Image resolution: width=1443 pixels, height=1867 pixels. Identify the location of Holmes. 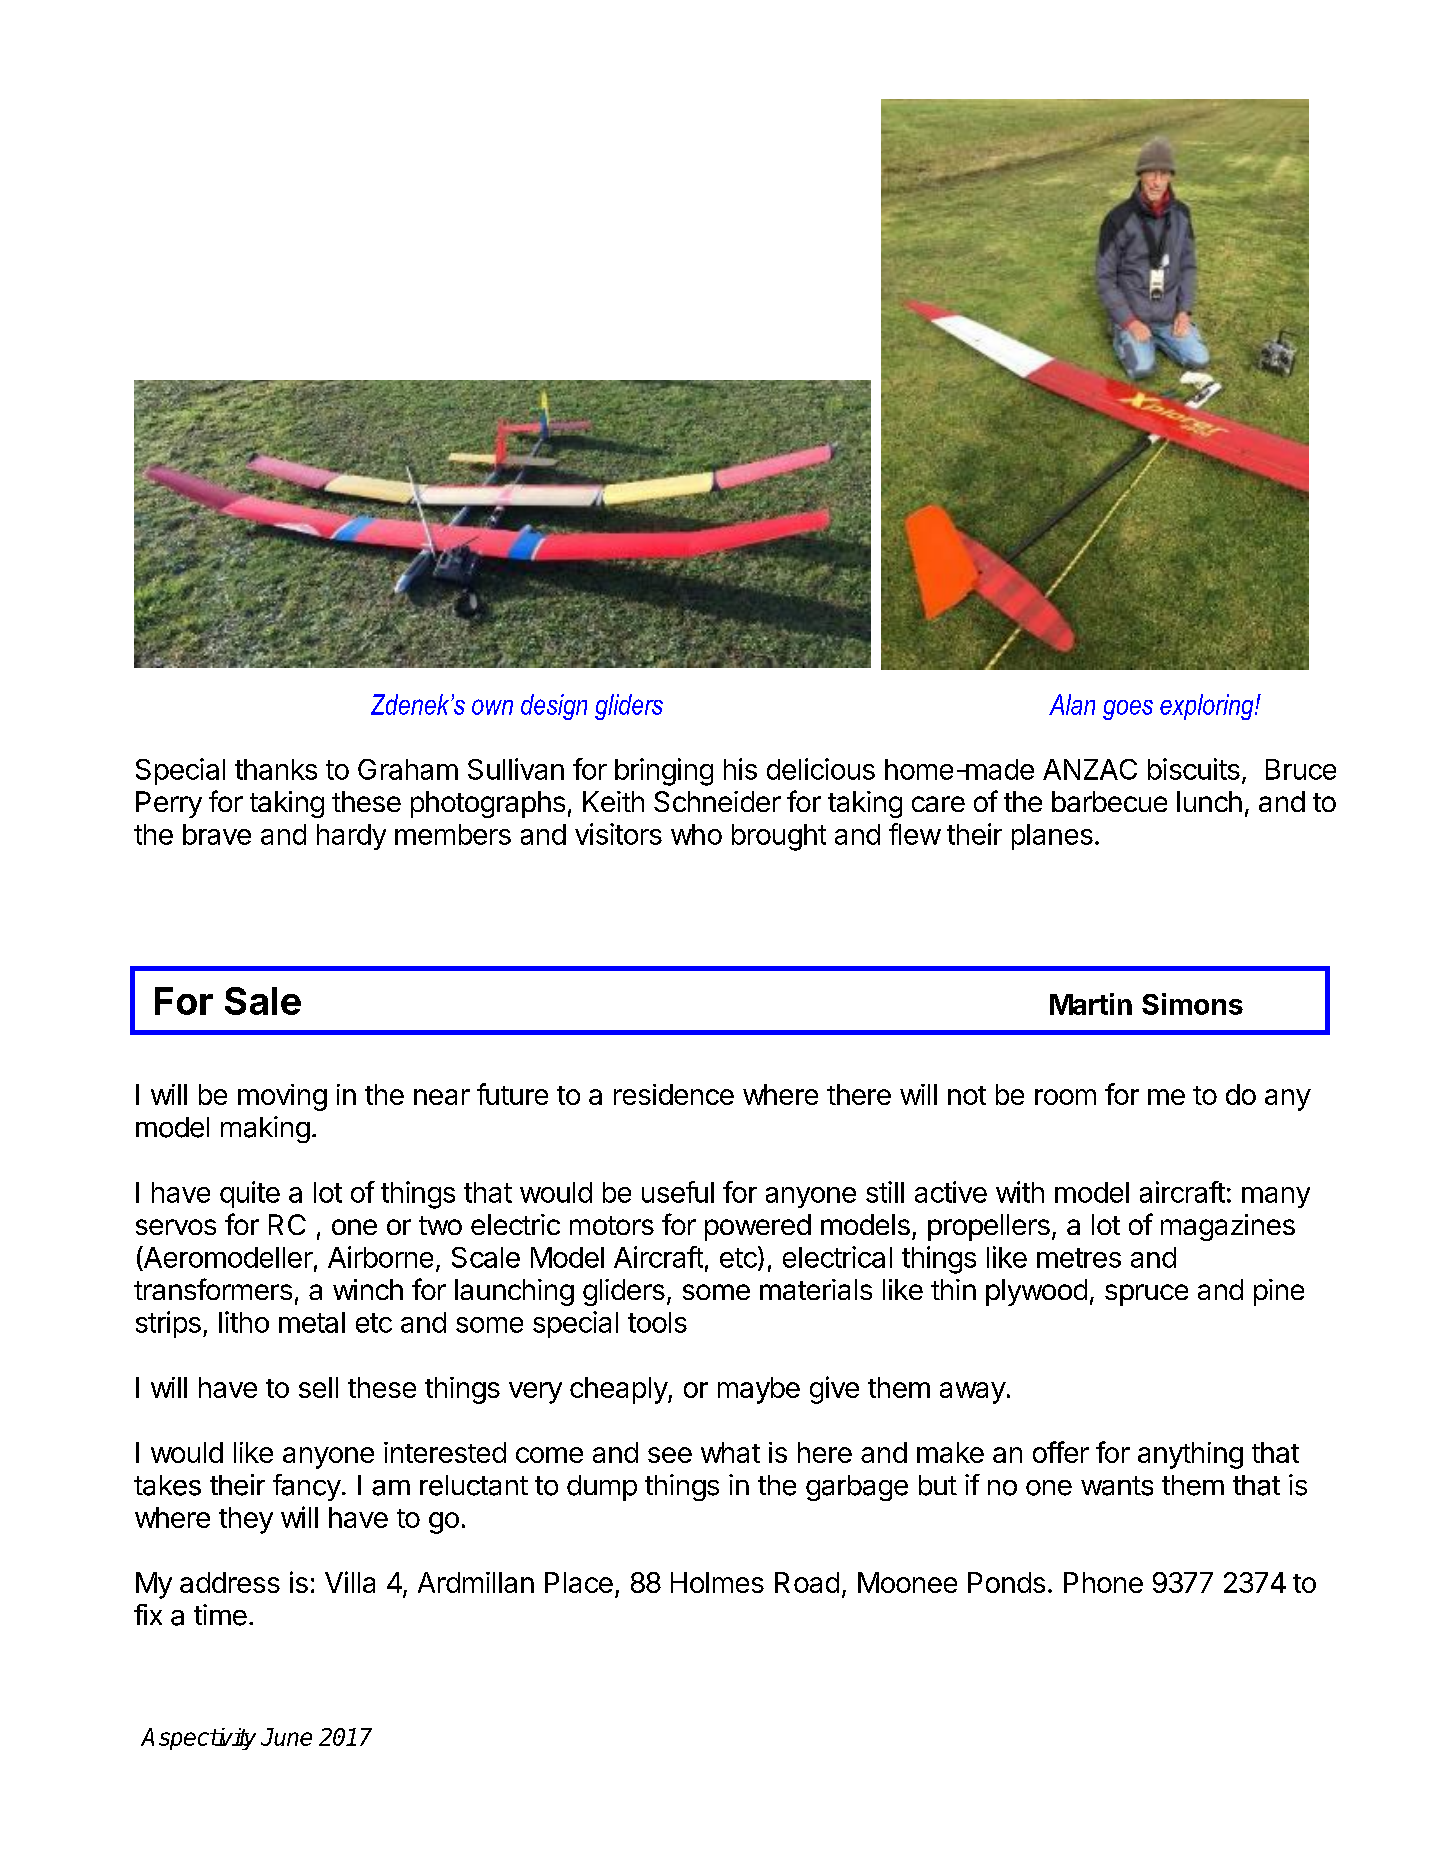
(717, 1582).
